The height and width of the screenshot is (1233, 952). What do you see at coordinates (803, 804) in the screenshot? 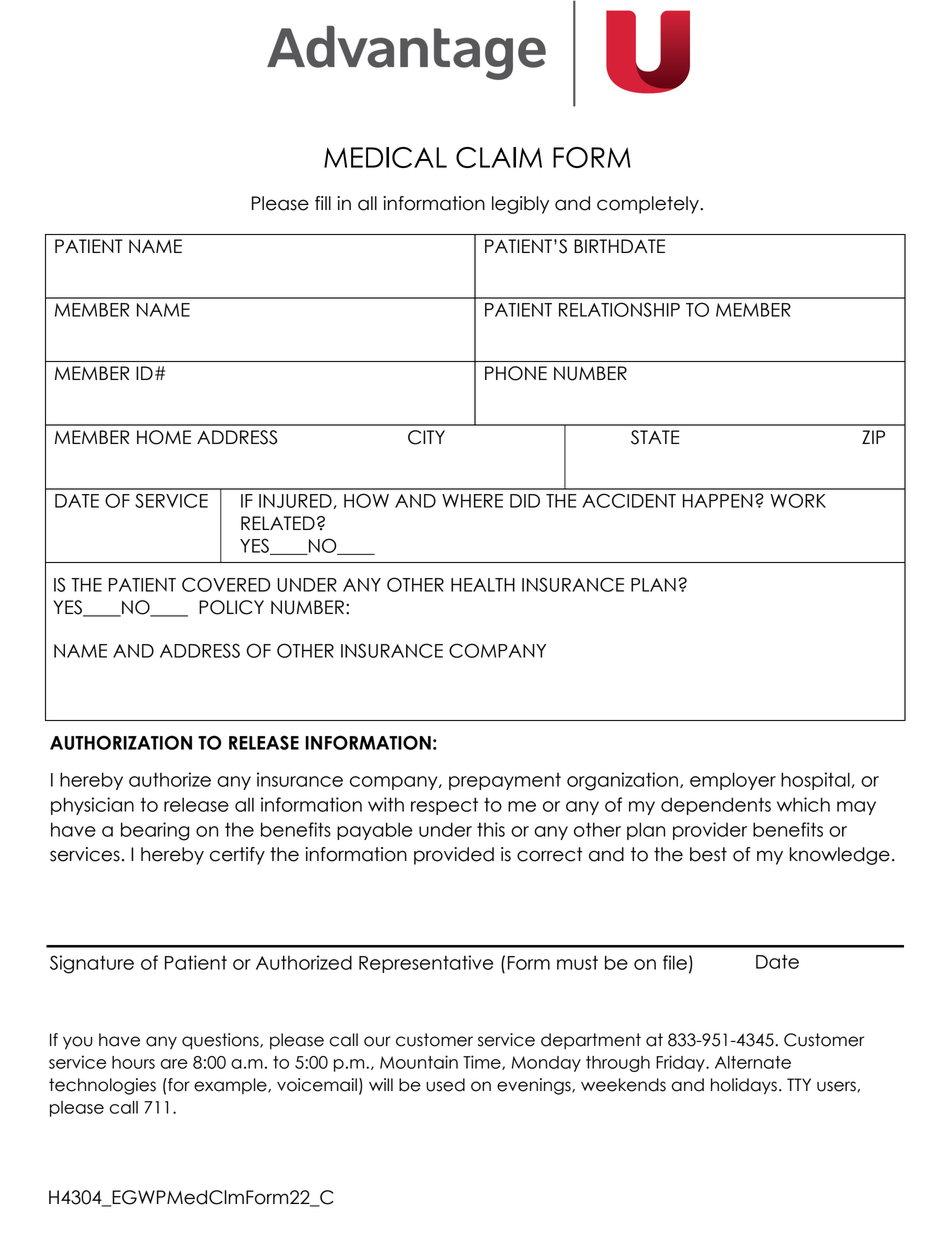
I see `which` at bounding box center [803, 804].
